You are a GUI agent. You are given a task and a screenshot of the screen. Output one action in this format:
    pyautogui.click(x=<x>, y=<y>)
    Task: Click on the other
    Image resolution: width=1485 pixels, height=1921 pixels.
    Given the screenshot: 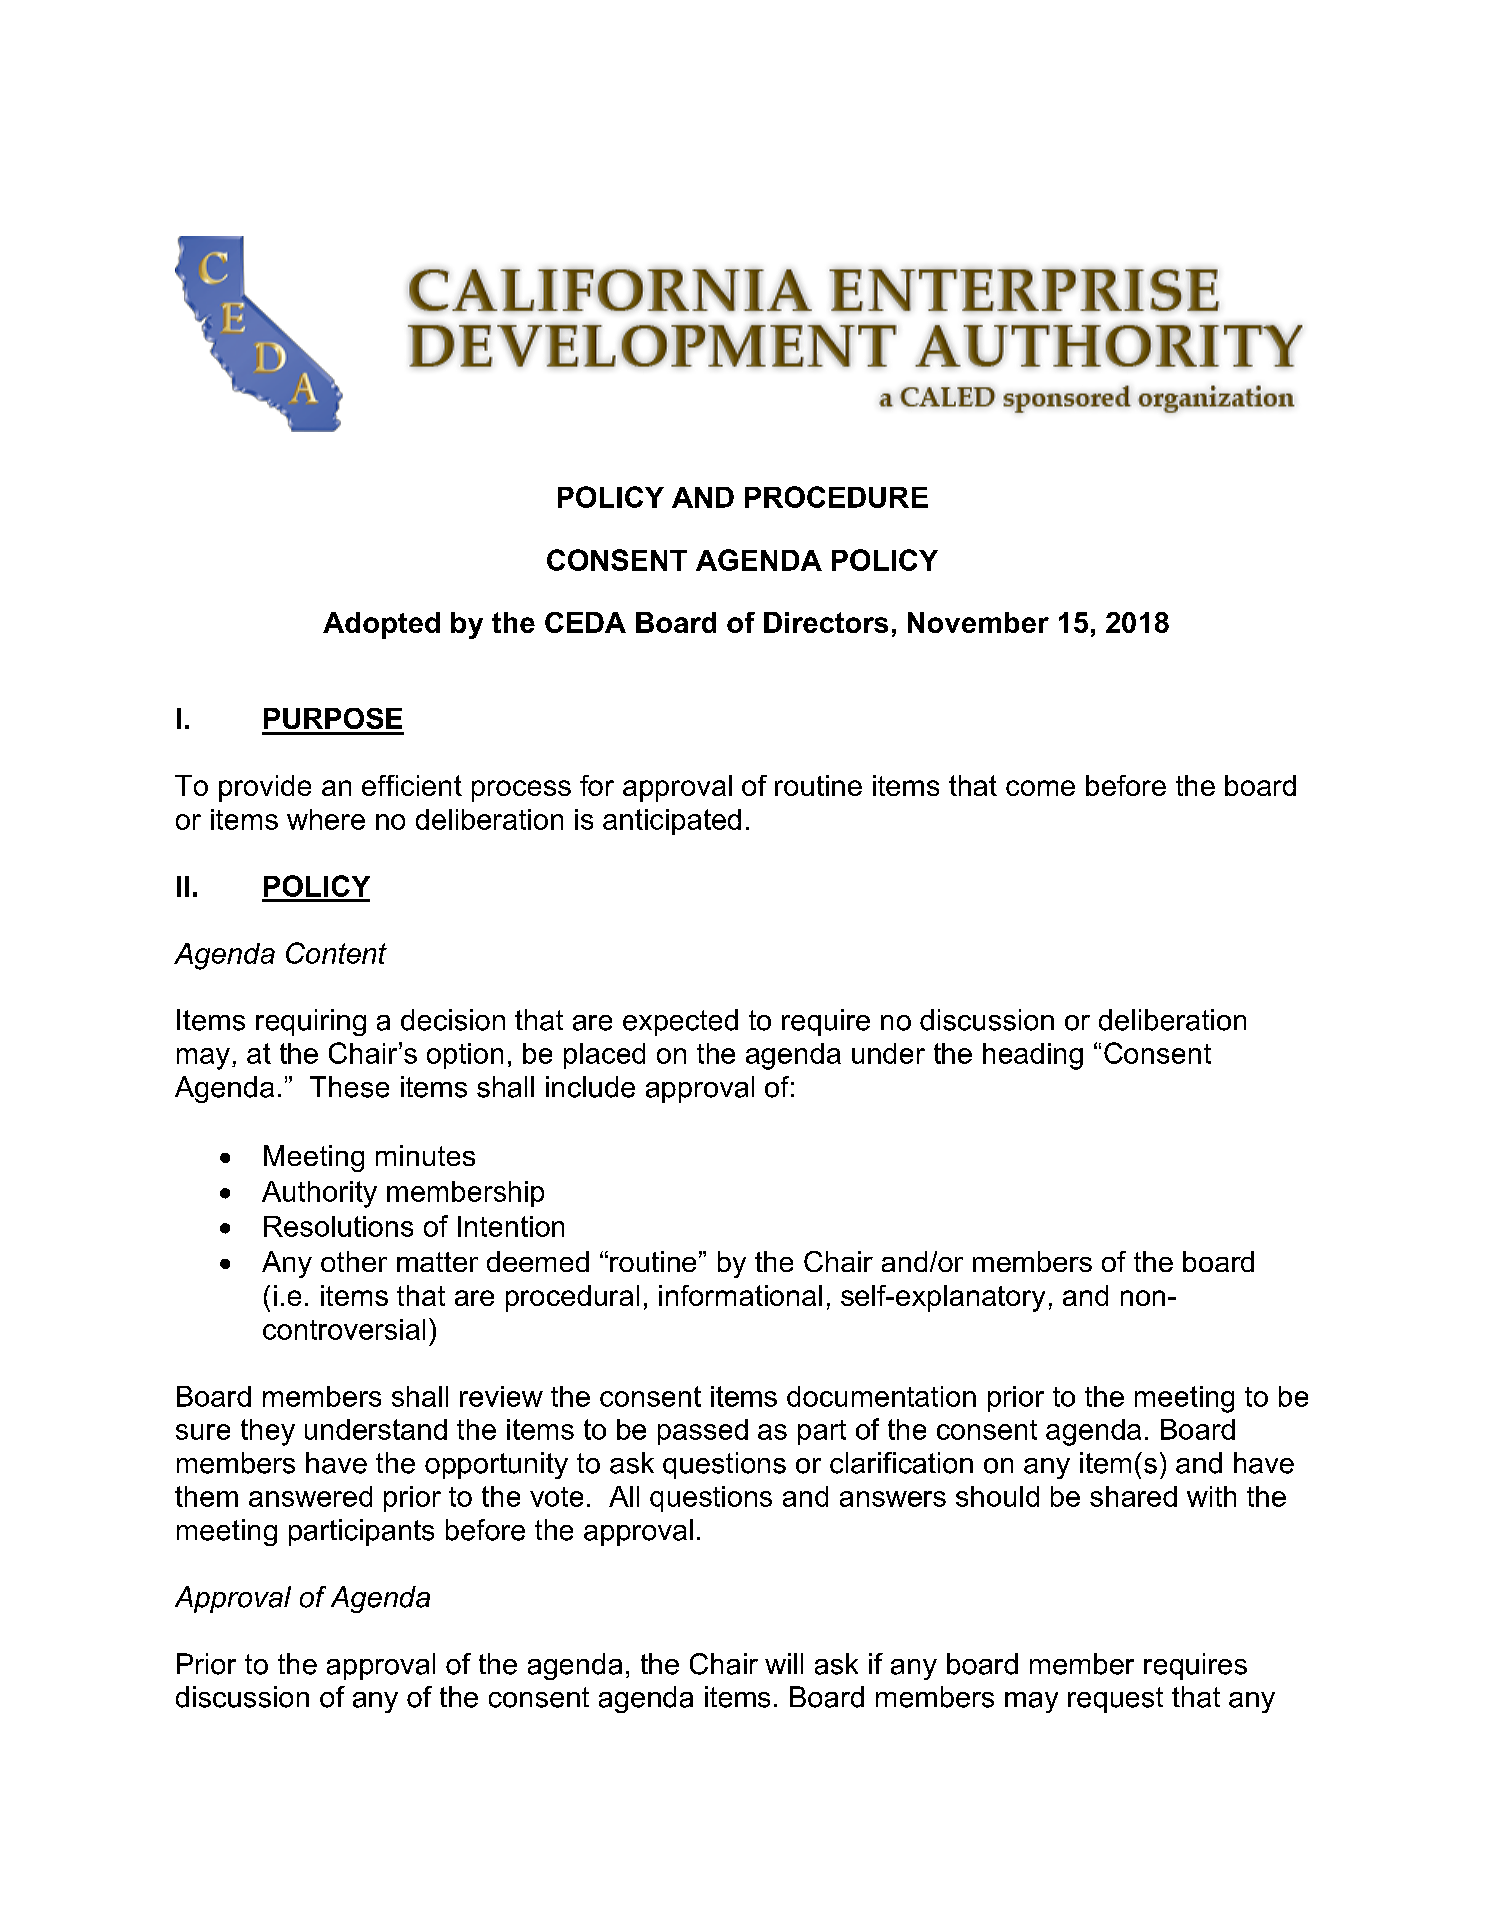 What is the action you would take?
    pyautogui.click(x=354, y=1261)
